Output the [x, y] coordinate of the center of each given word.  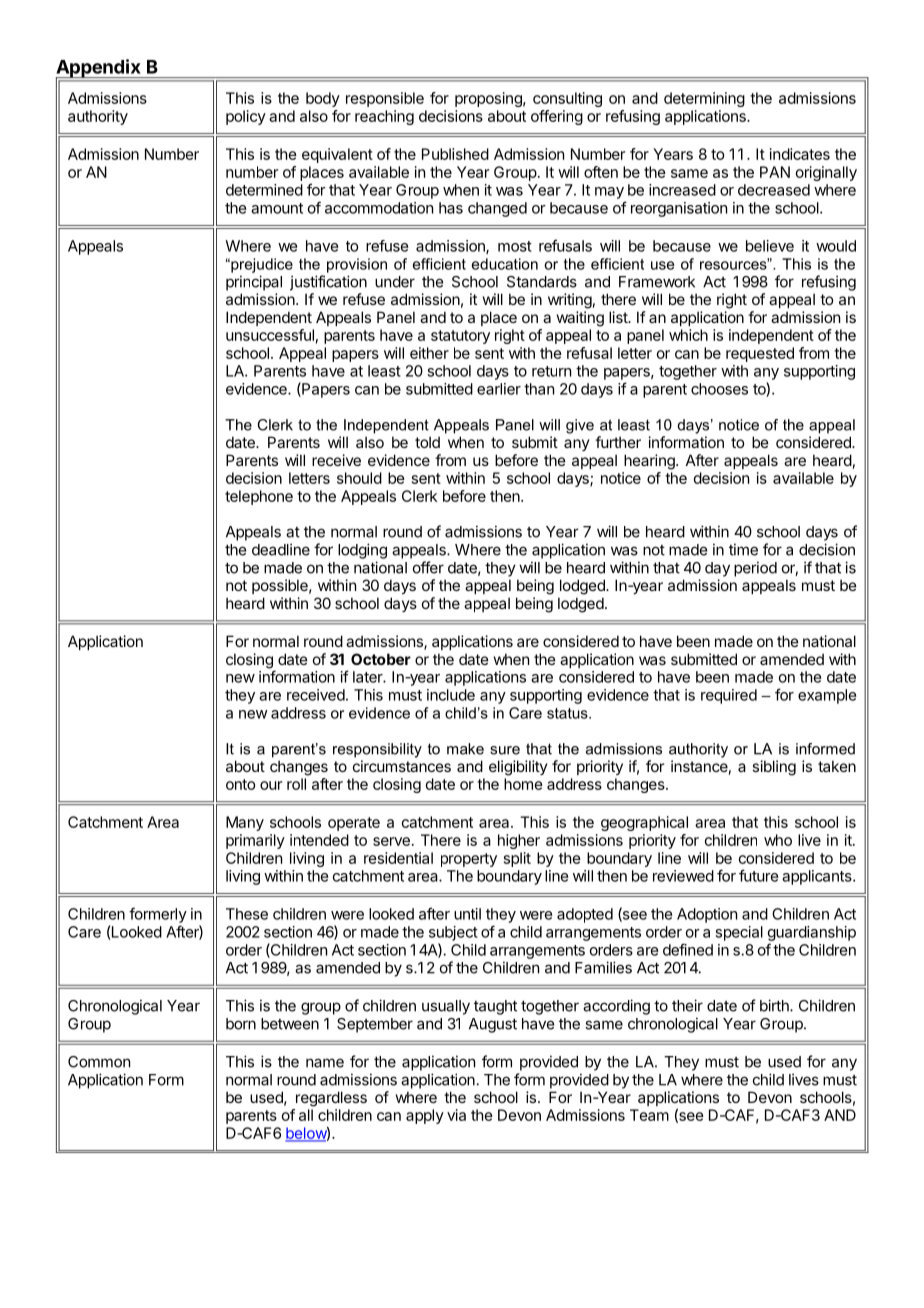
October [381, 659]
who [778, 840]
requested [760, 354]
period [755, 569]
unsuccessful [270, 335]
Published [455, 154]
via [456, 1115]
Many [245, 823]
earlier [499, 389]
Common [99, 1062]
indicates [800, 154]
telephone [259, 497]
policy [246, 117]
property [469, 860]
